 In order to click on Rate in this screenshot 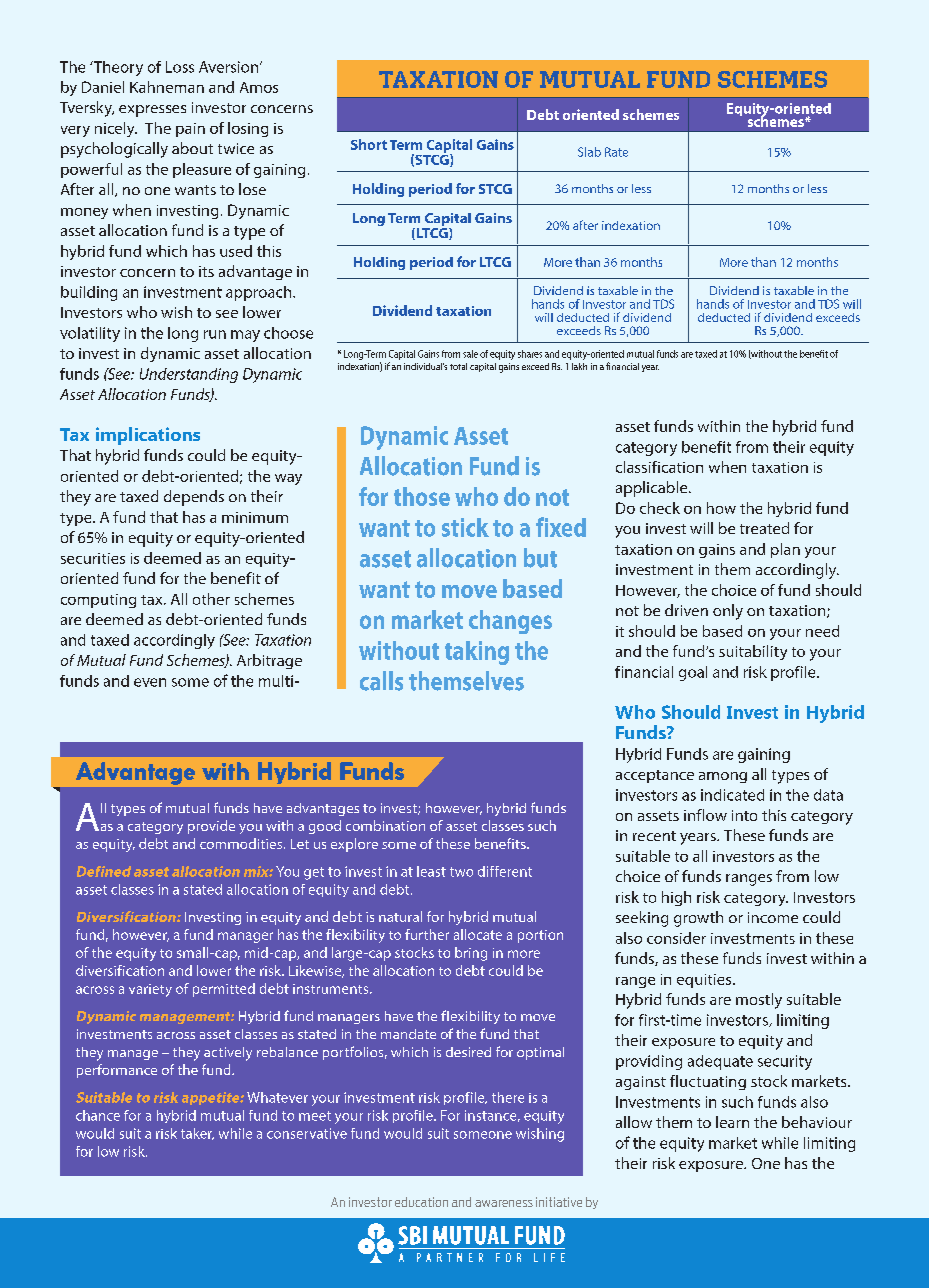, I will do `click(616, 152)`.
